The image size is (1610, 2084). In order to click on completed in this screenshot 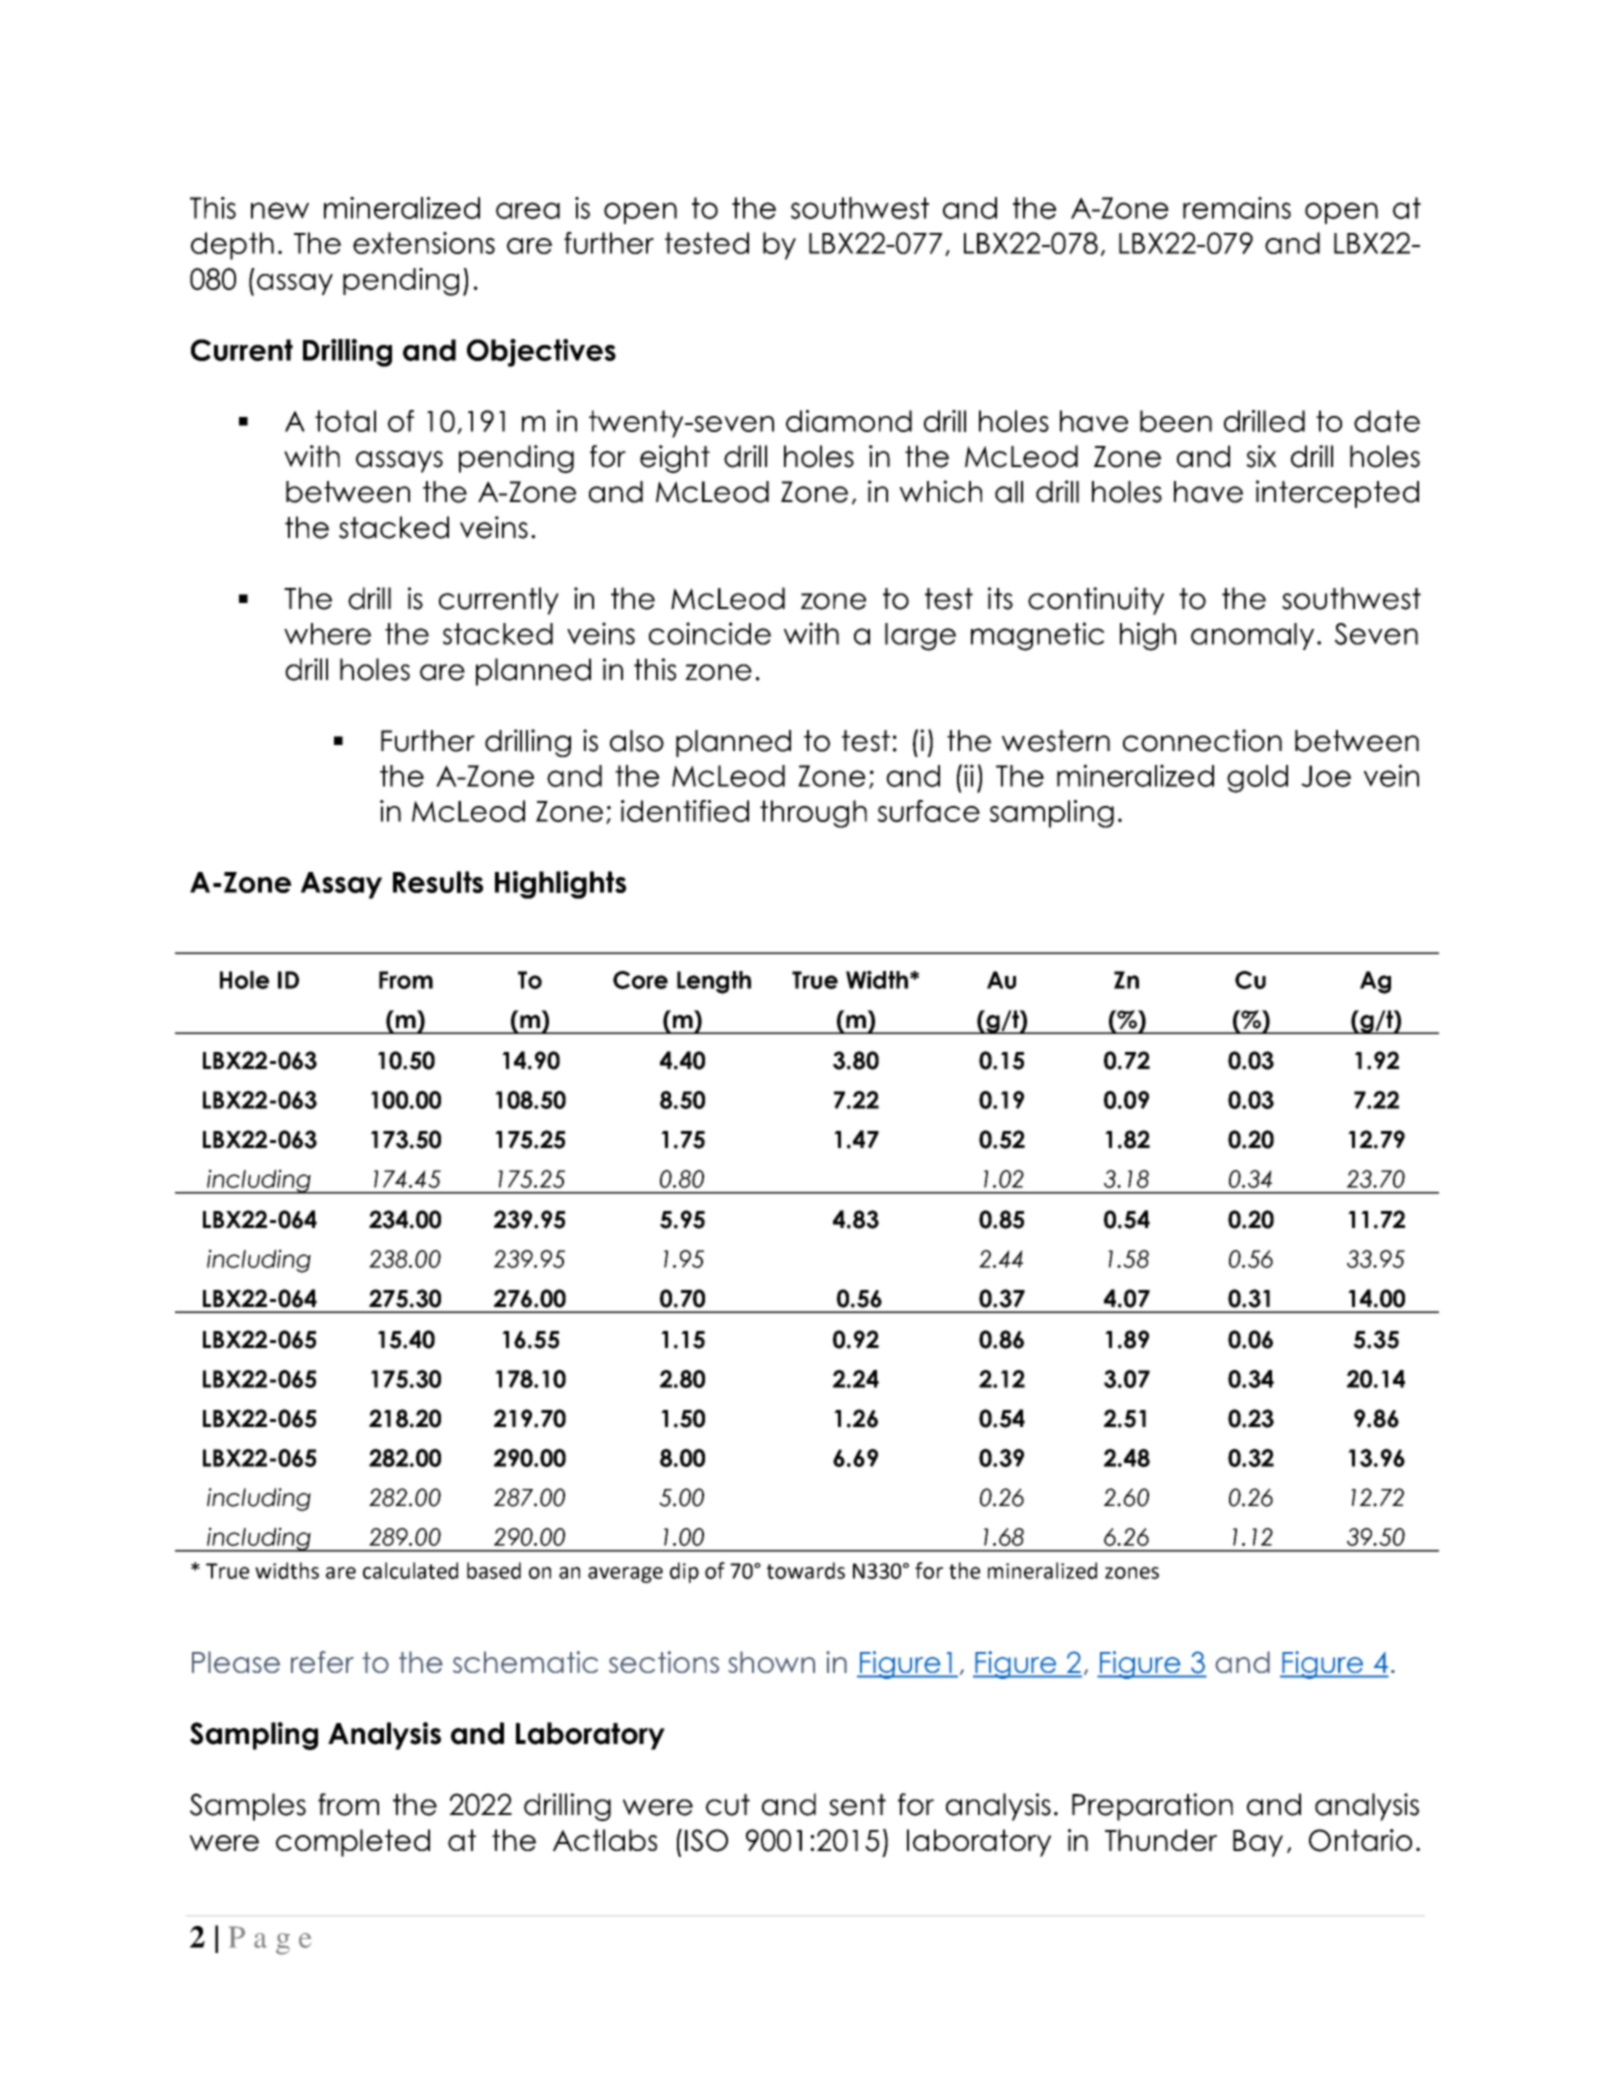, I will do `click(353, 1843)`.
